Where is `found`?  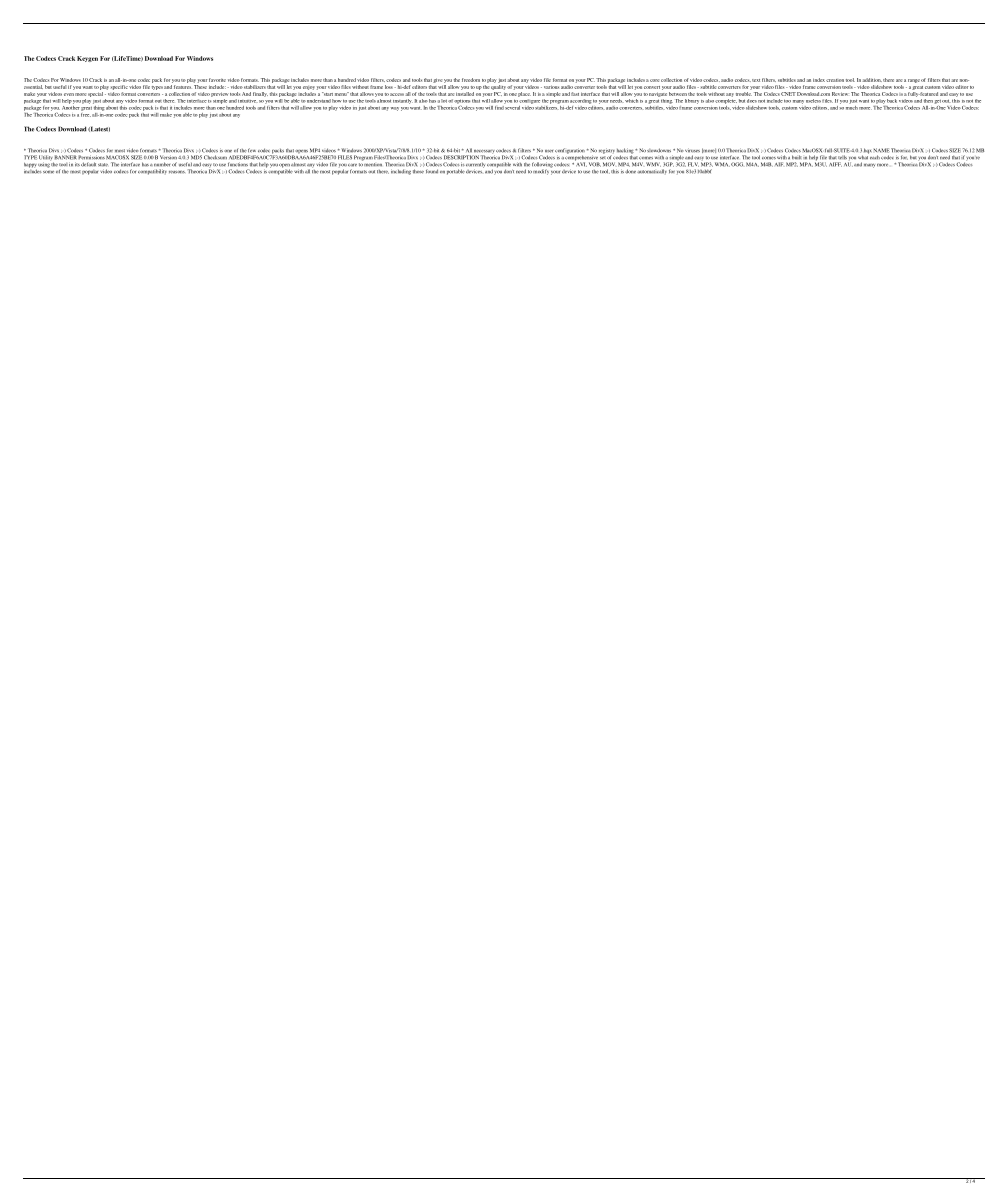 found is located at coordinates (432, 171).
